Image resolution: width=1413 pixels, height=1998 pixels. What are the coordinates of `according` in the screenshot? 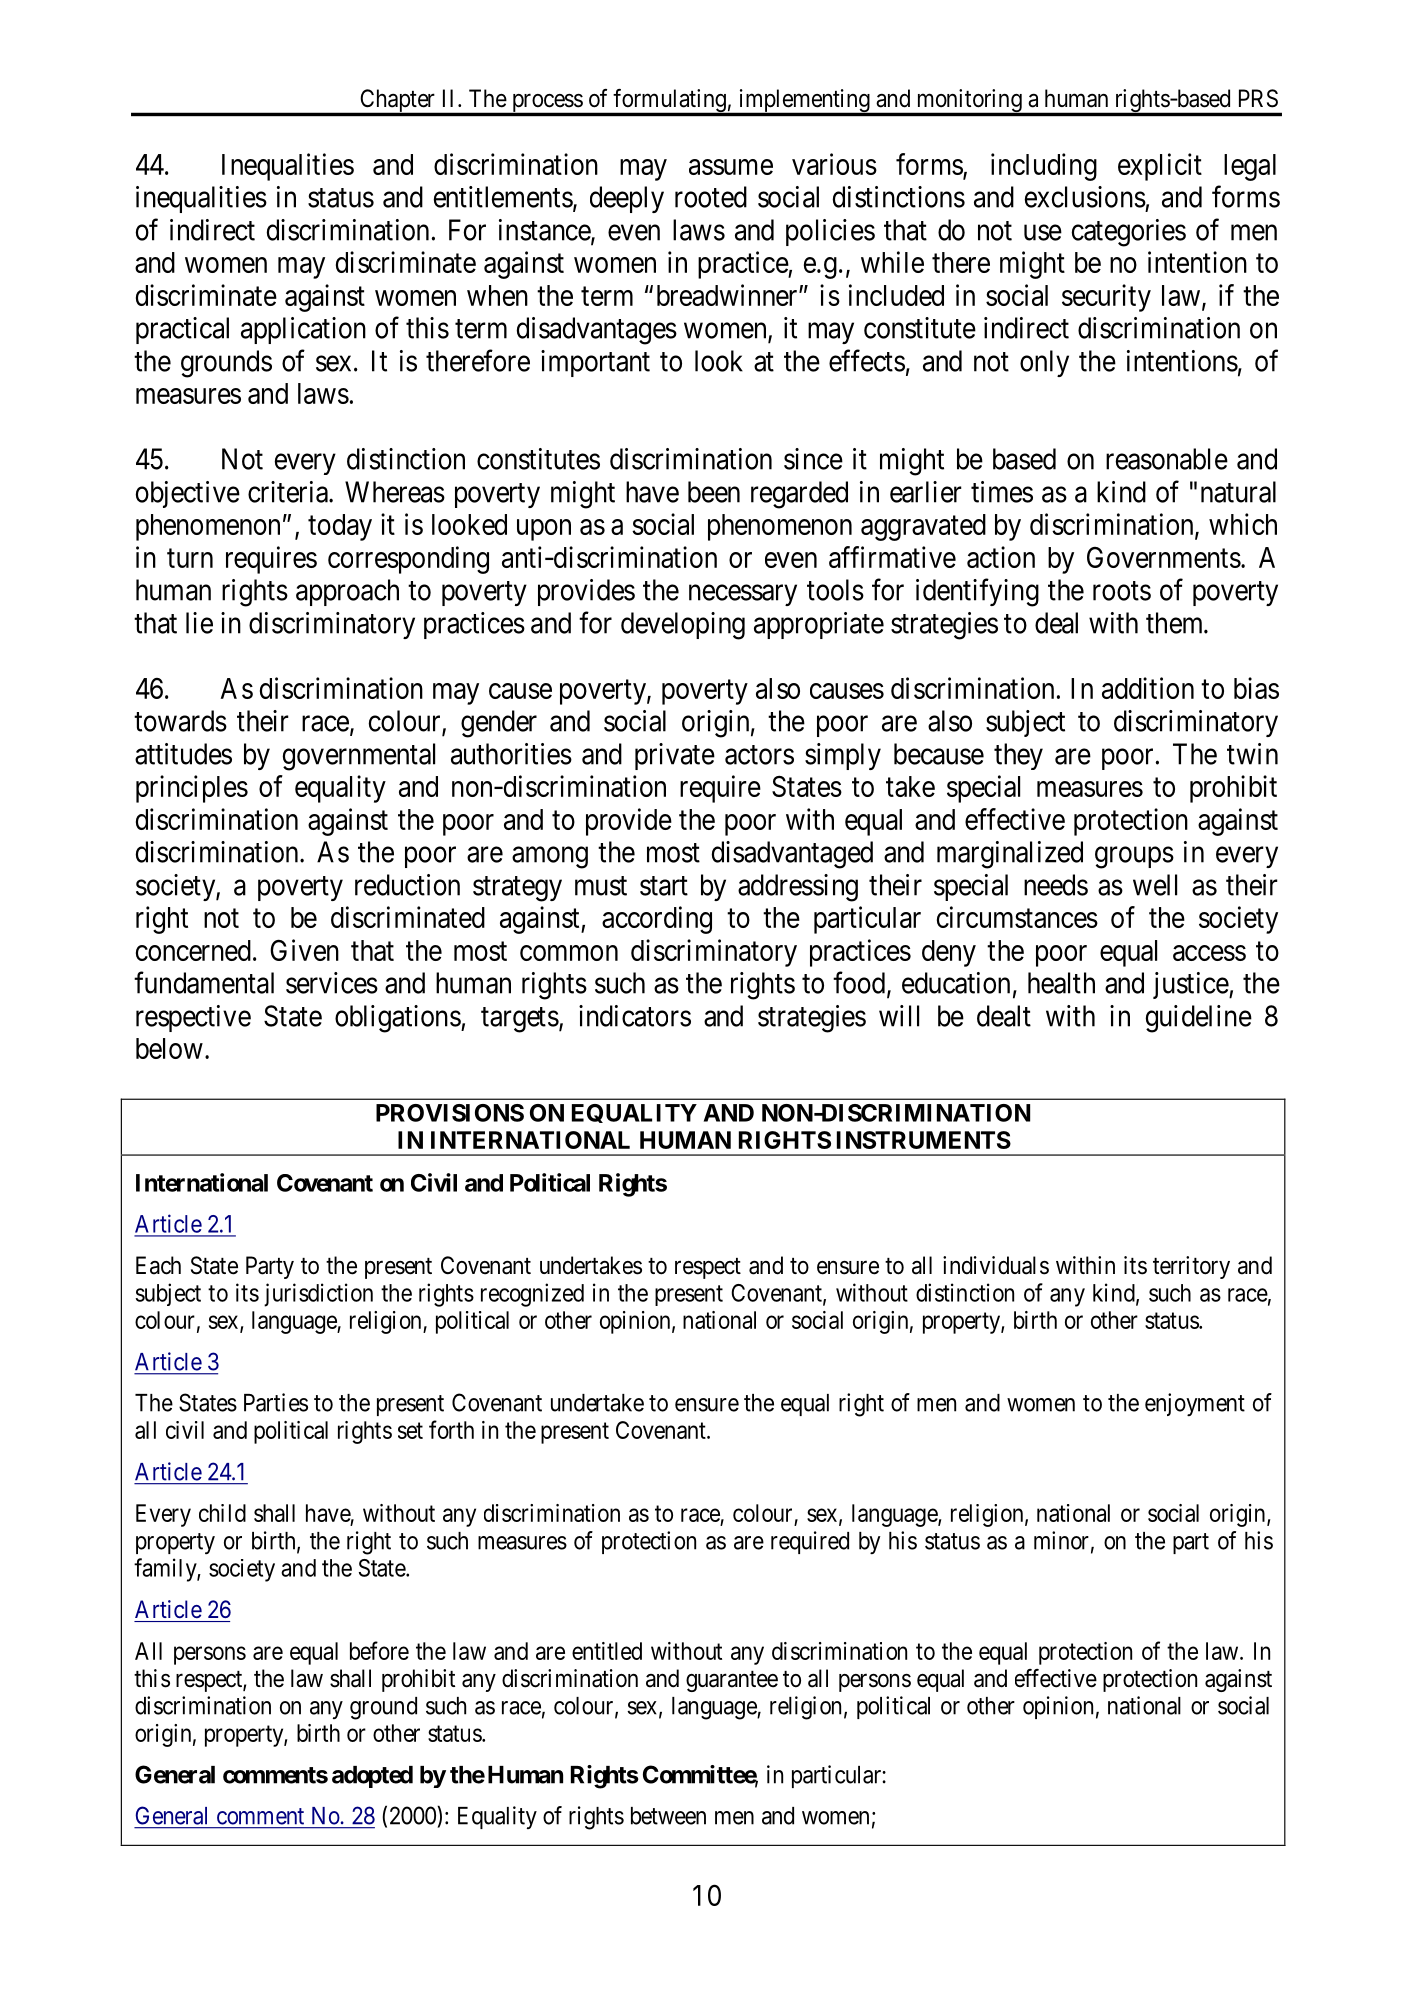 It's located at (657, 920).
